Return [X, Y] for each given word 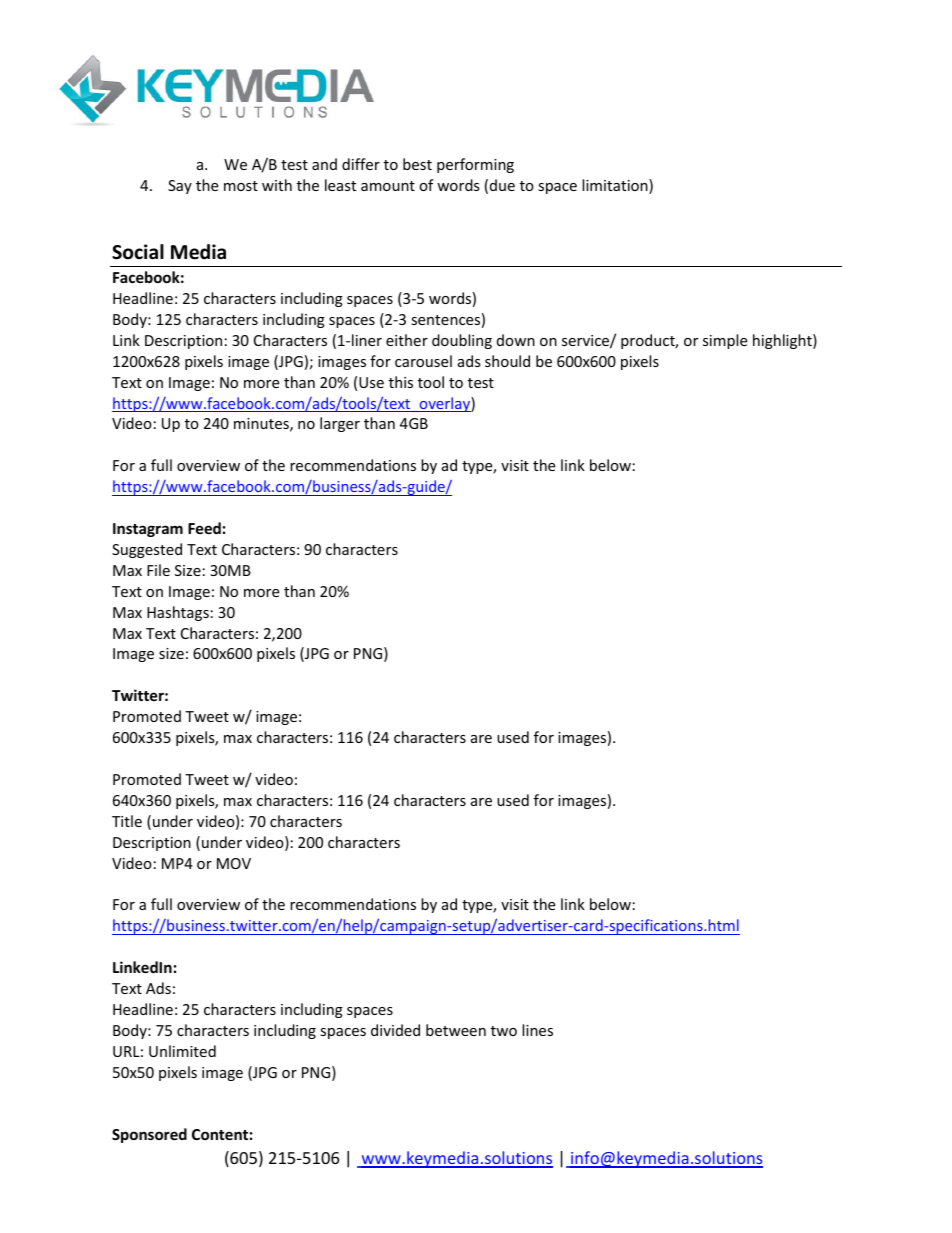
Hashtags [178, 613]
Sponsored [149, 1135]
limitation [616, 186]
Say [180, 187]
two [504, 1031]
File [158, 570]
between [456, 1030]
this [401, 382]
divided [395, 1030]
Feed [204, 528]
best [417, 164]
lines [537, 1030]
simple [725, 341]
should [507, 361]
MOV [234, 863]
